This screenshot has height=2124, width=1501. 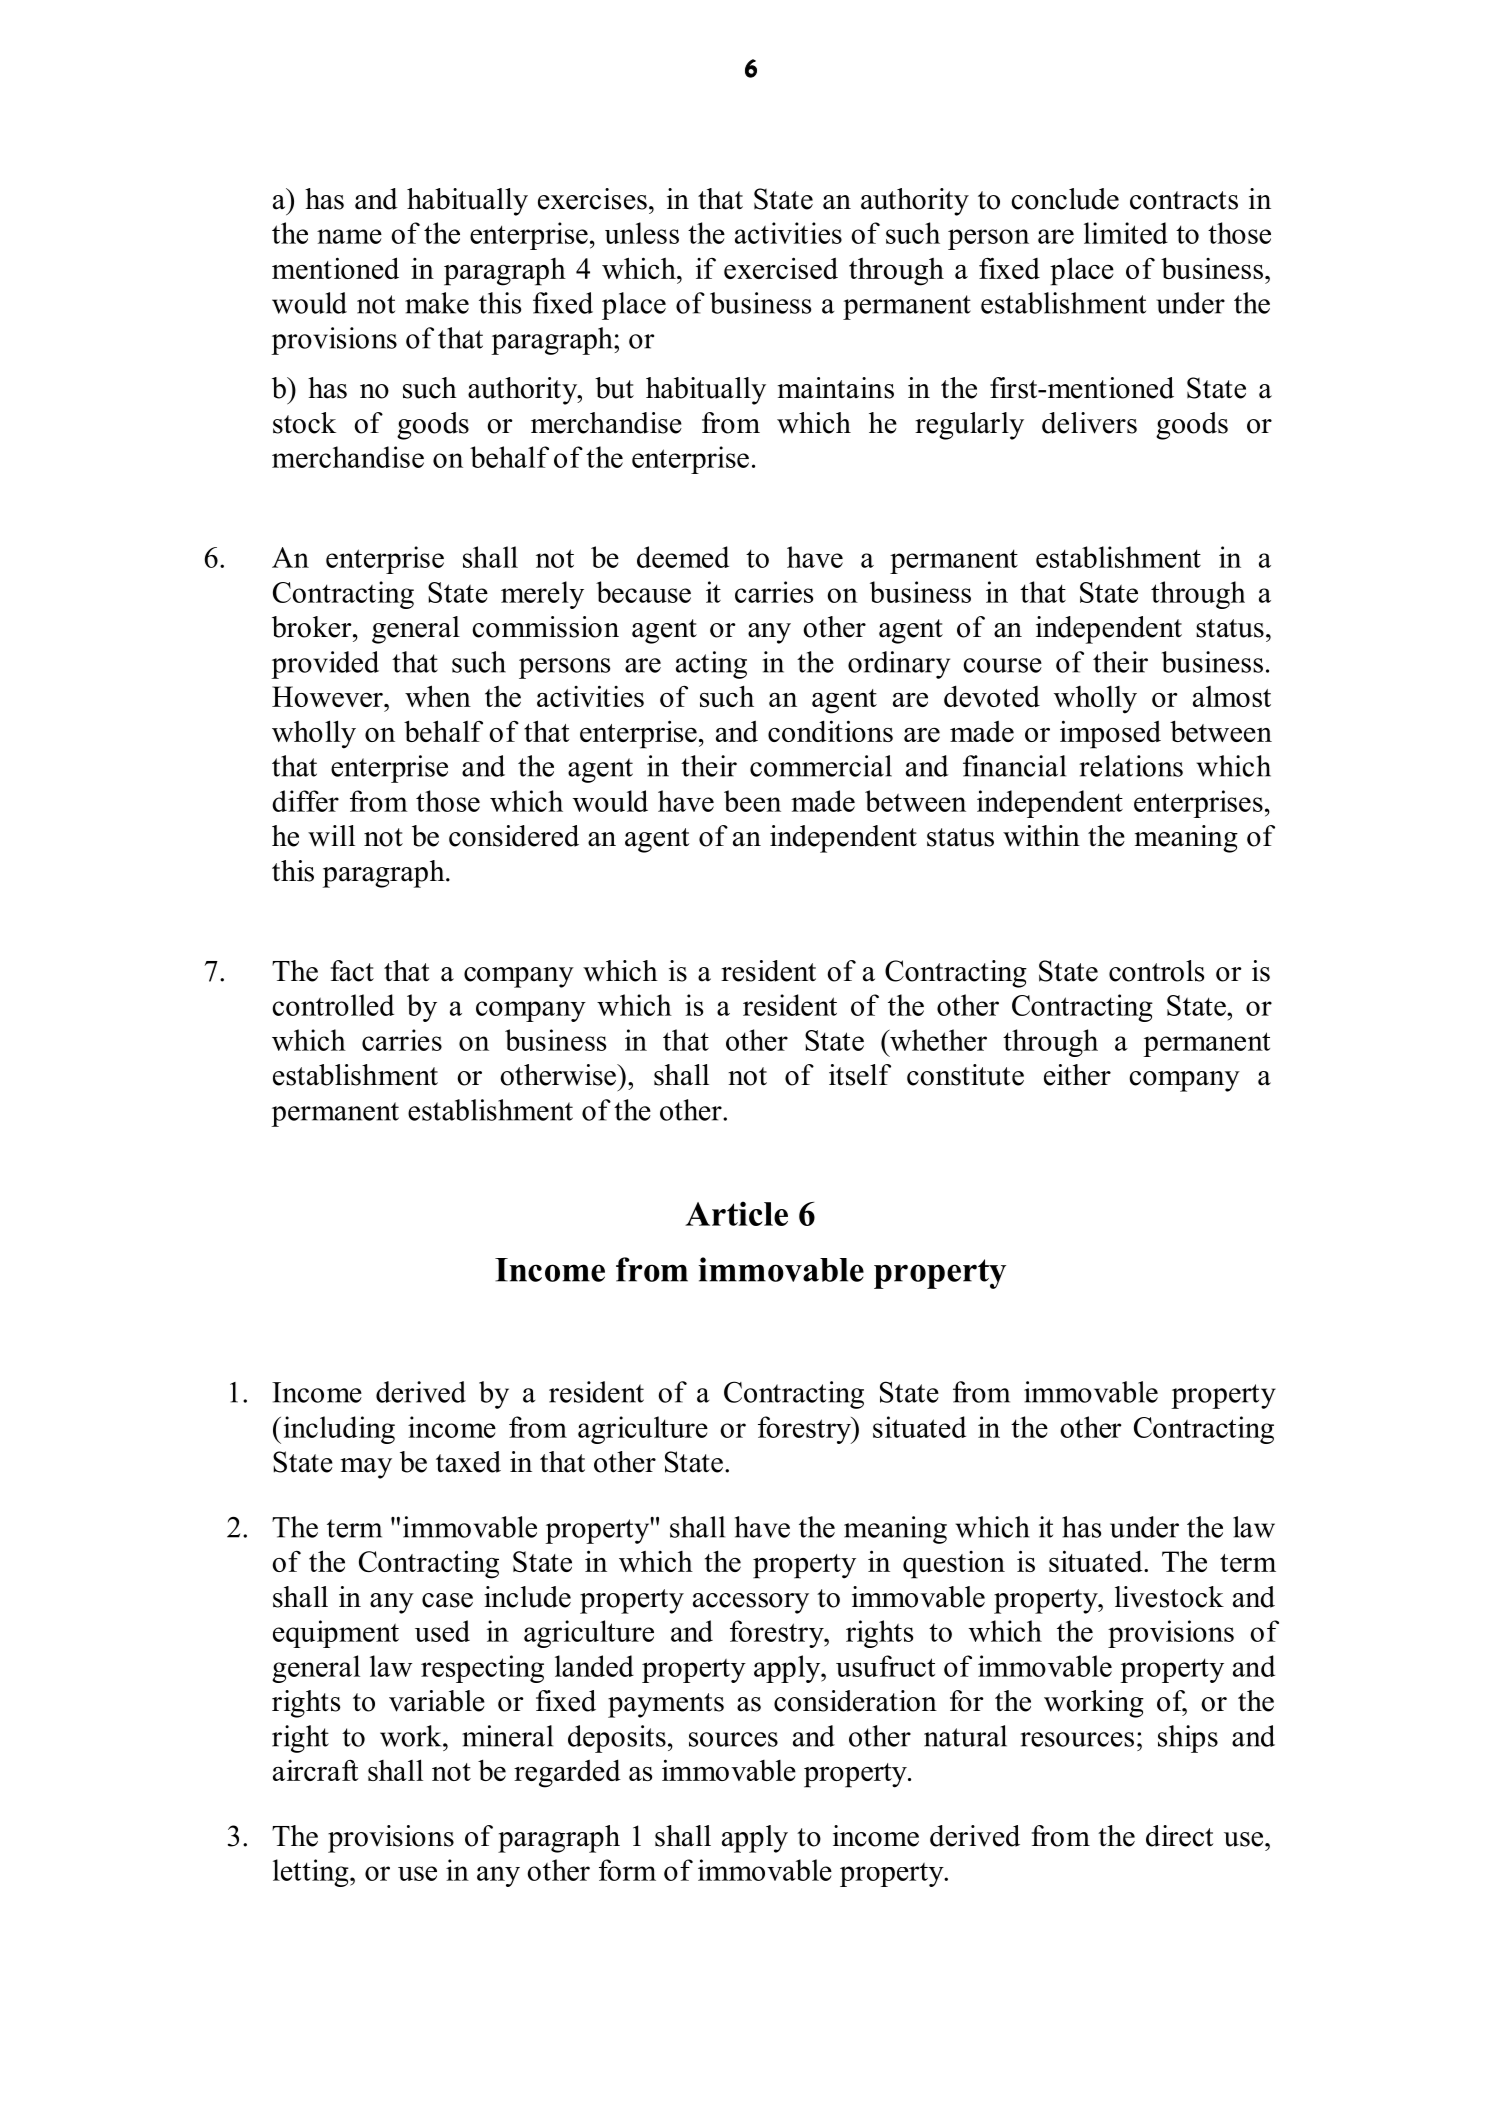 What do you see at coordinates (1126, 233) in the screenshot?
I see `limited` at bounding box center [1126, 233].
